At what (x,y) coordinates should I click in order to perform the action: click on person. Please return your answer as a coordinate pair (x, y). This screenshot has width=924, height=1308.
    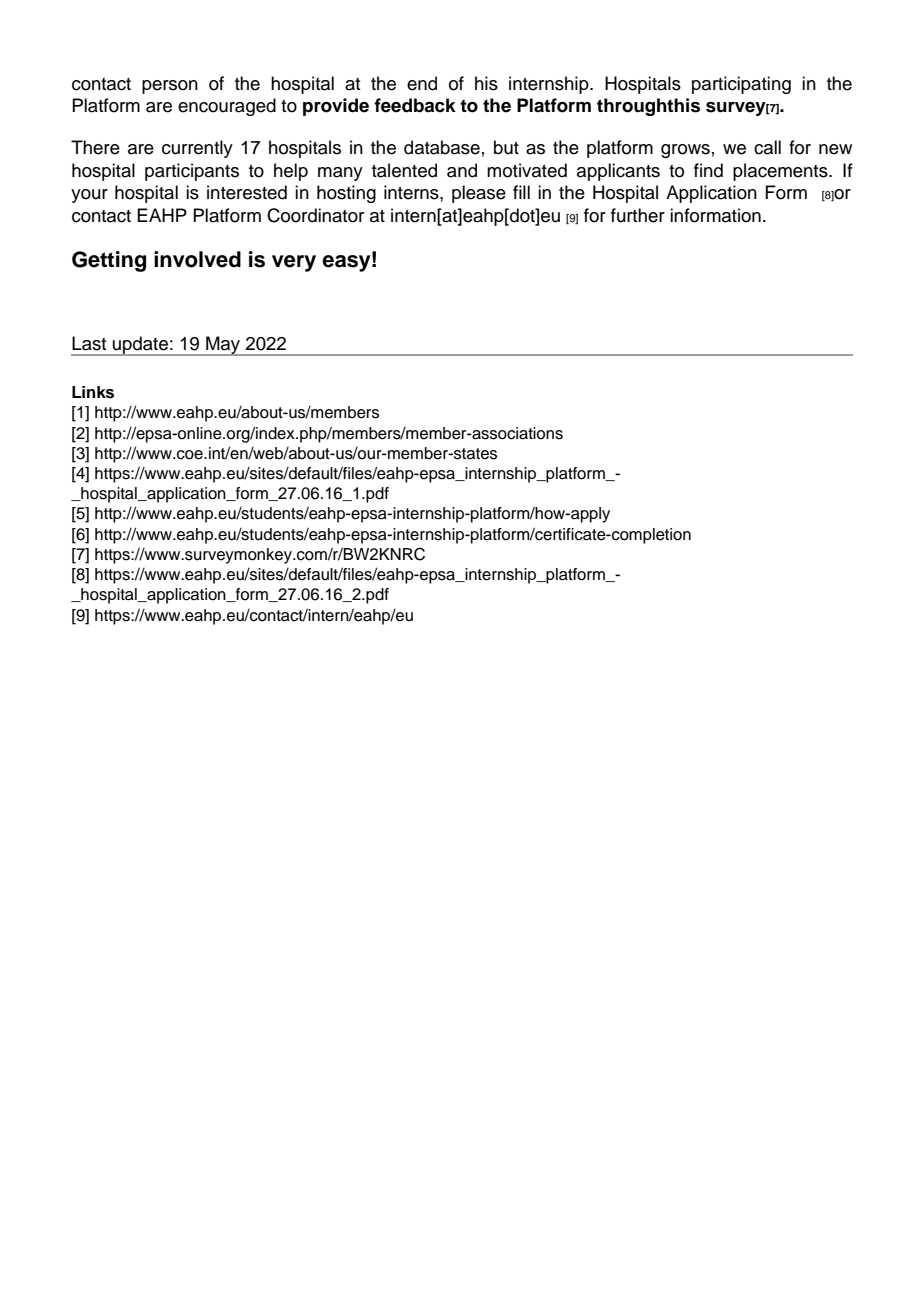
    Looking at the image, I should click on (170, 87).
